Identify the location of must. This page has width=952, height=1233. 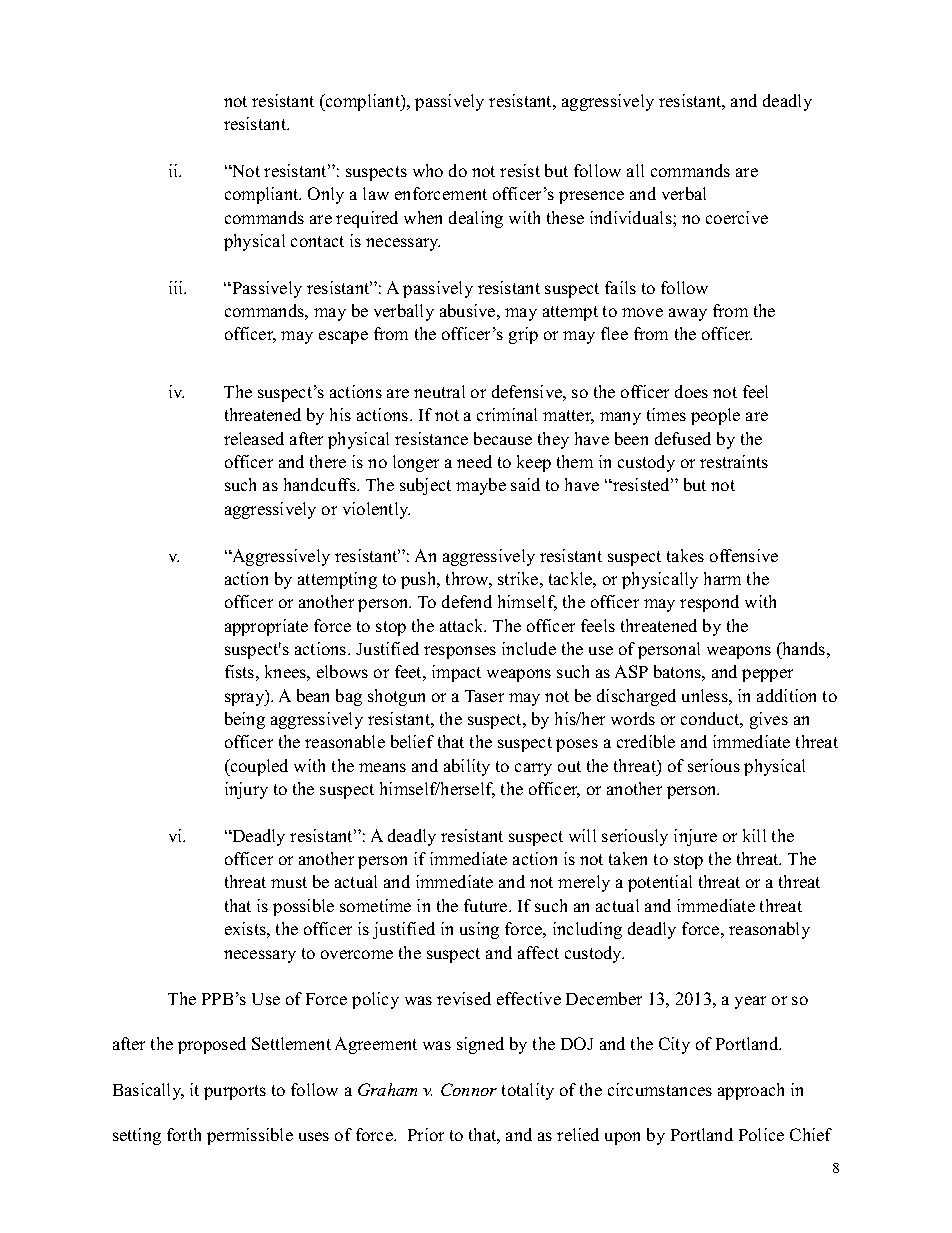
(289, 882).
